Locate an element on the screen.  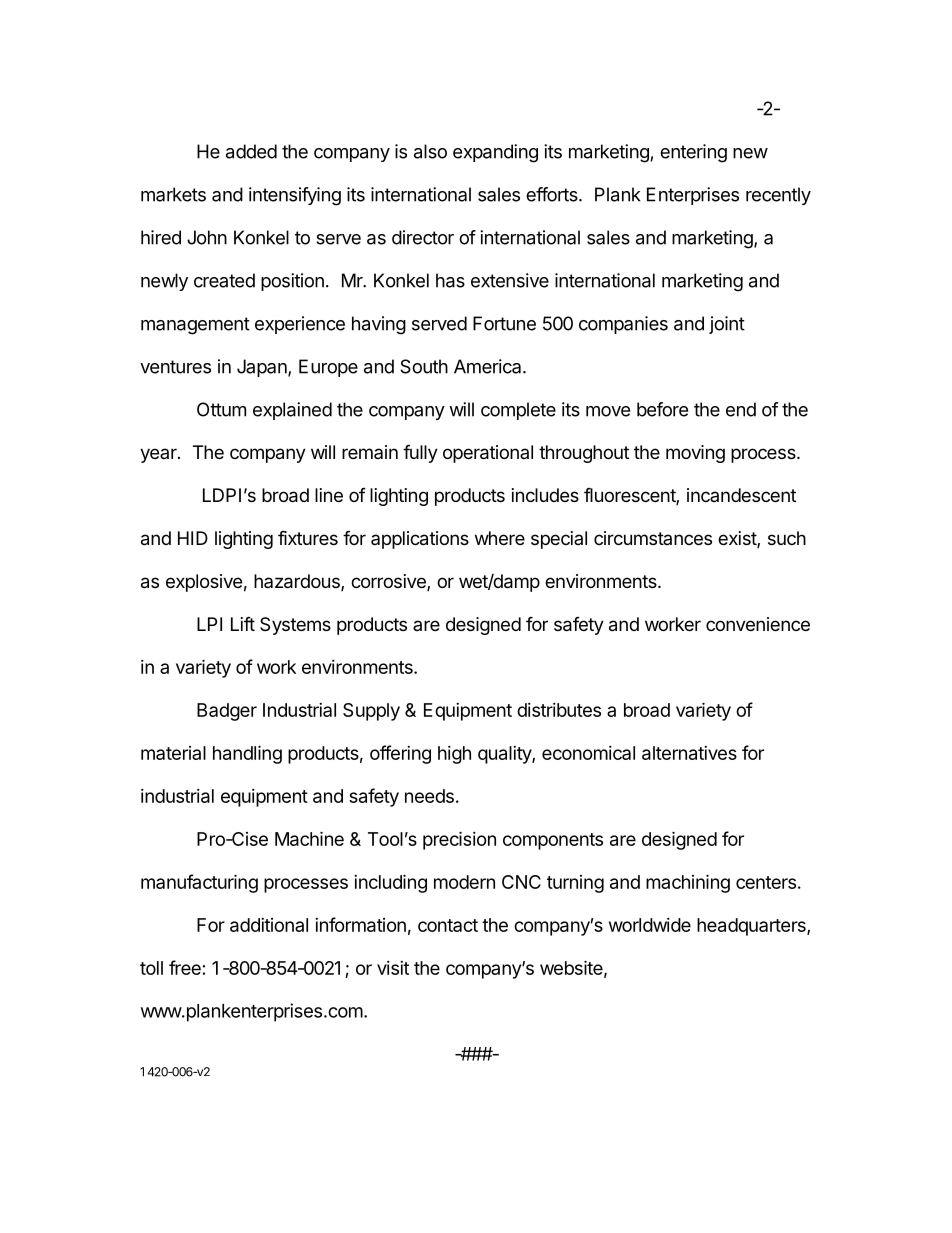
joint is located at coordinates (727, 325).
